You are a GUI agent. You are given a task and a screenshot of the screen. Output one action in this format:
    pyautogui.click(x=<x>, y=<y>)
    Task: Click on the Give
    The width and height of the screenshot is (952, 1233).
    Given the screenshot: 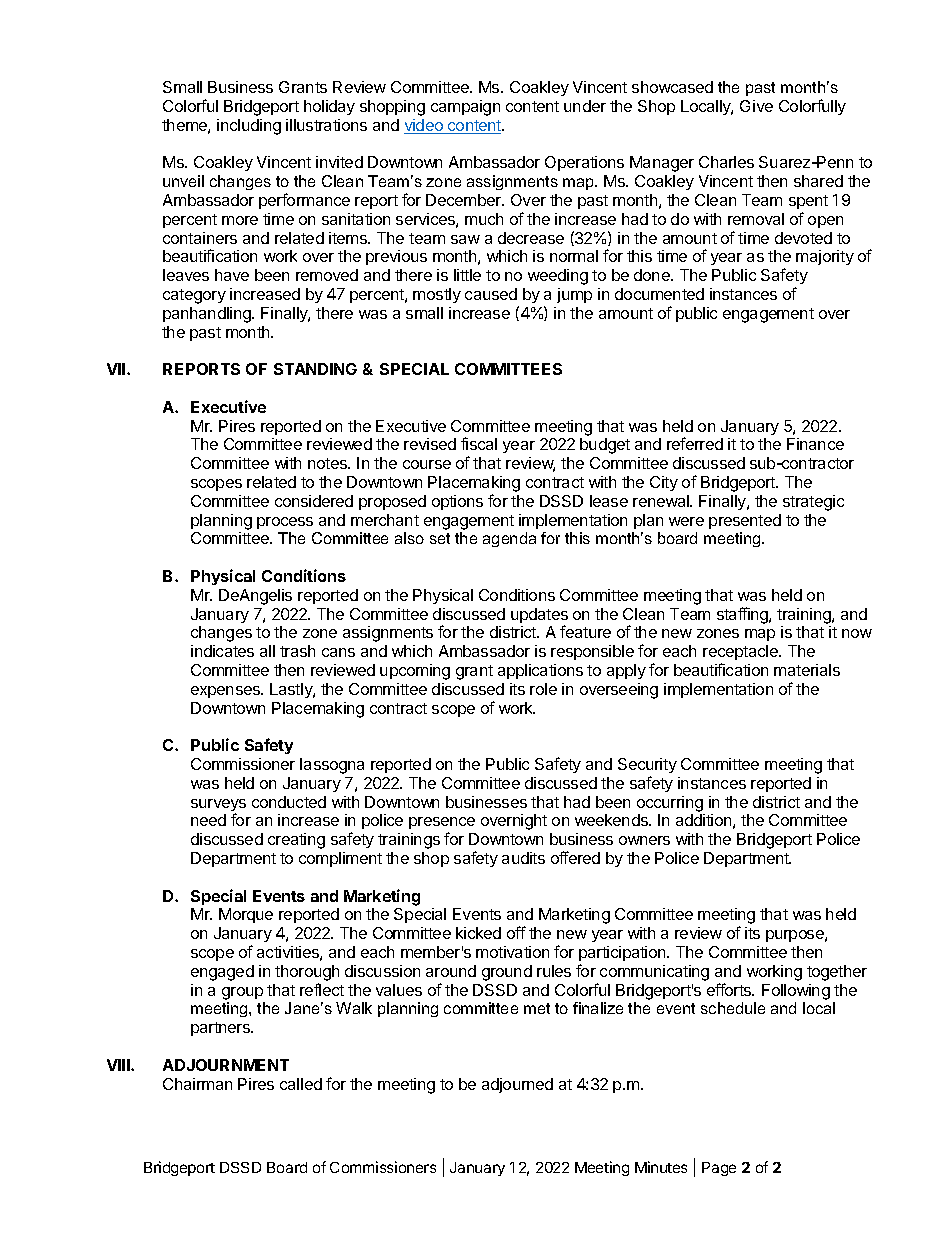 What is the action you would take?
    pyautogui.click(x=756, y=106)
